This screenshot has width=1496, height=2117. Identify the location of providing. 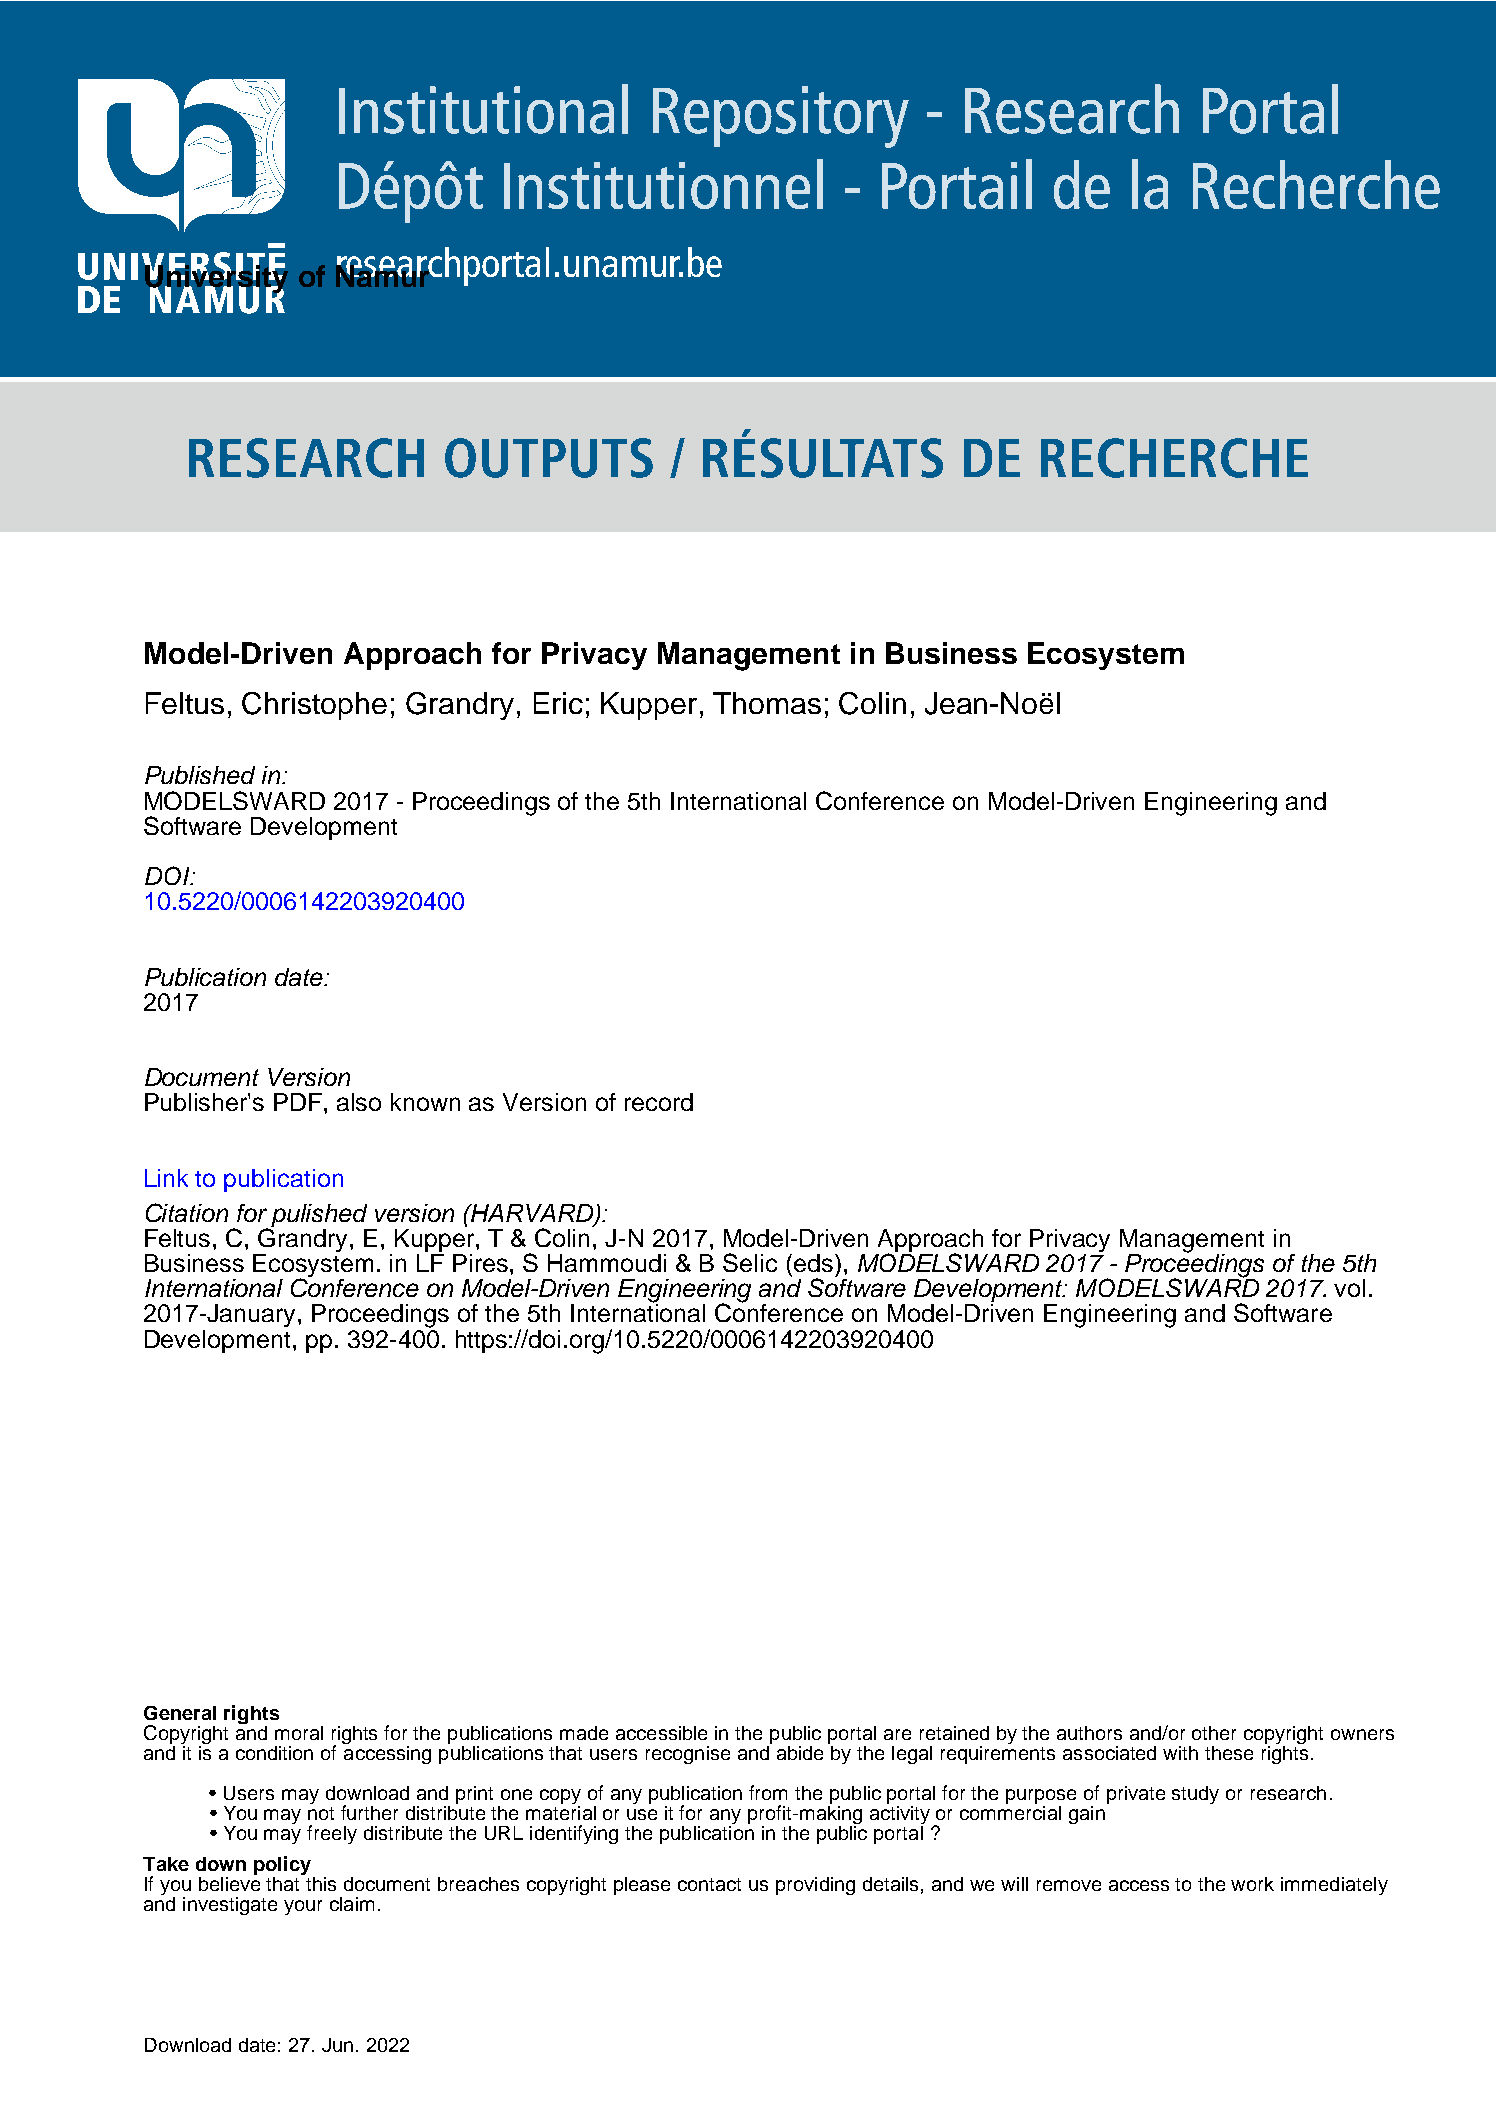
(815, 1886).
